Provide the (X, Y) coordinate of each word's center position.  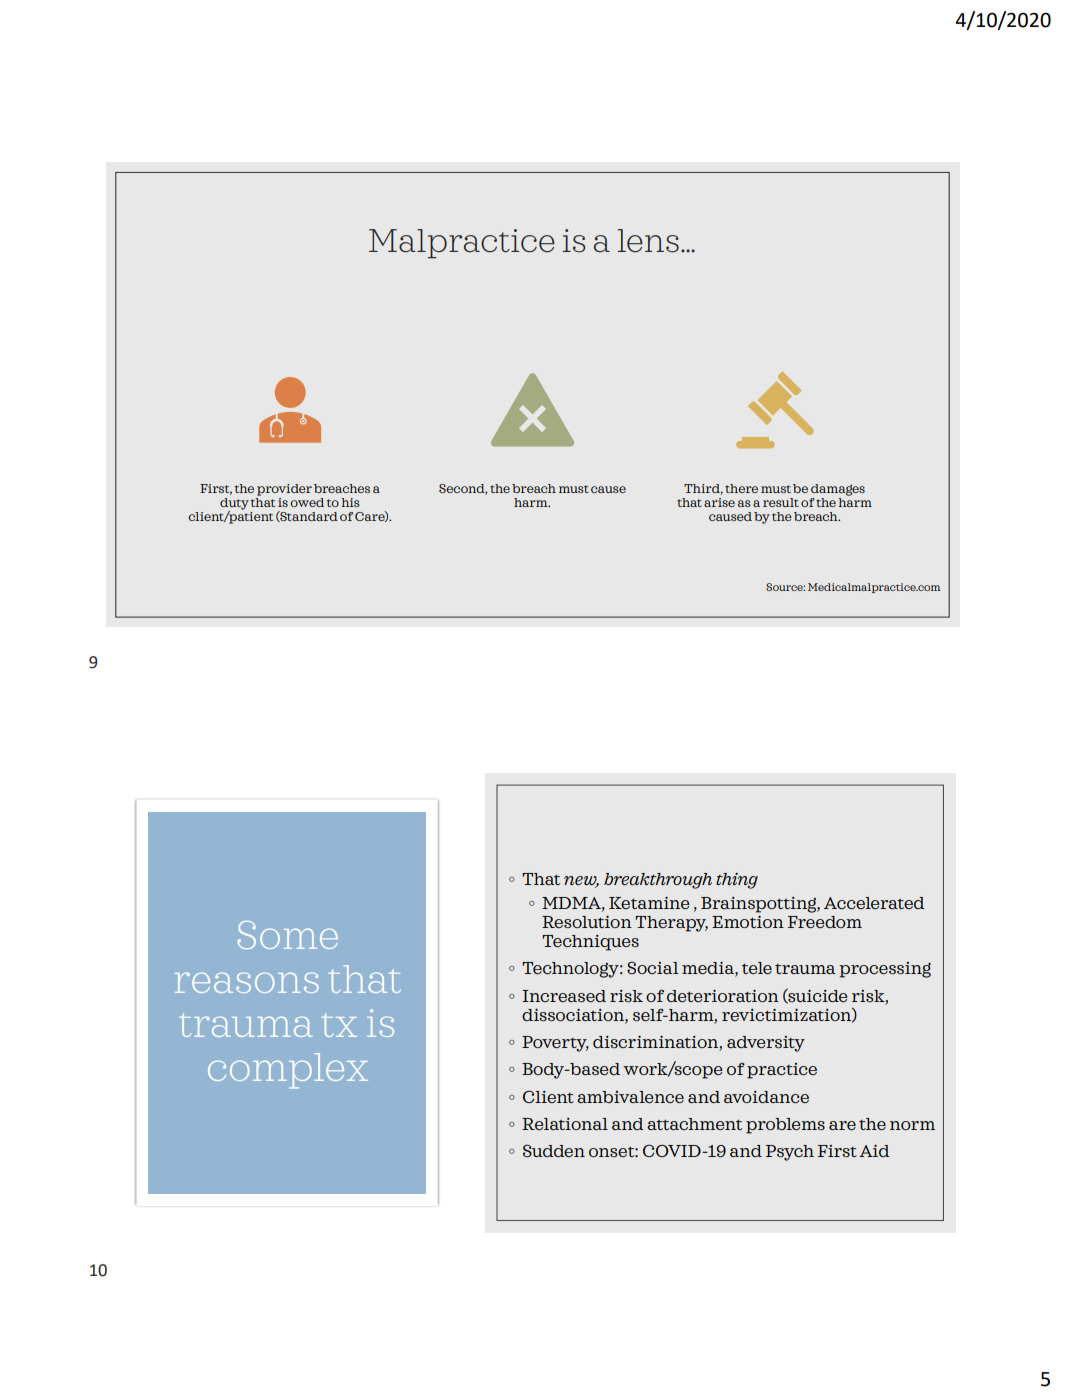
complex (288, 1071)
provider (284, 490)
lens (648, 241)
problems (785, 1126)
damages (838, 490)
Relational (565, 1124)
